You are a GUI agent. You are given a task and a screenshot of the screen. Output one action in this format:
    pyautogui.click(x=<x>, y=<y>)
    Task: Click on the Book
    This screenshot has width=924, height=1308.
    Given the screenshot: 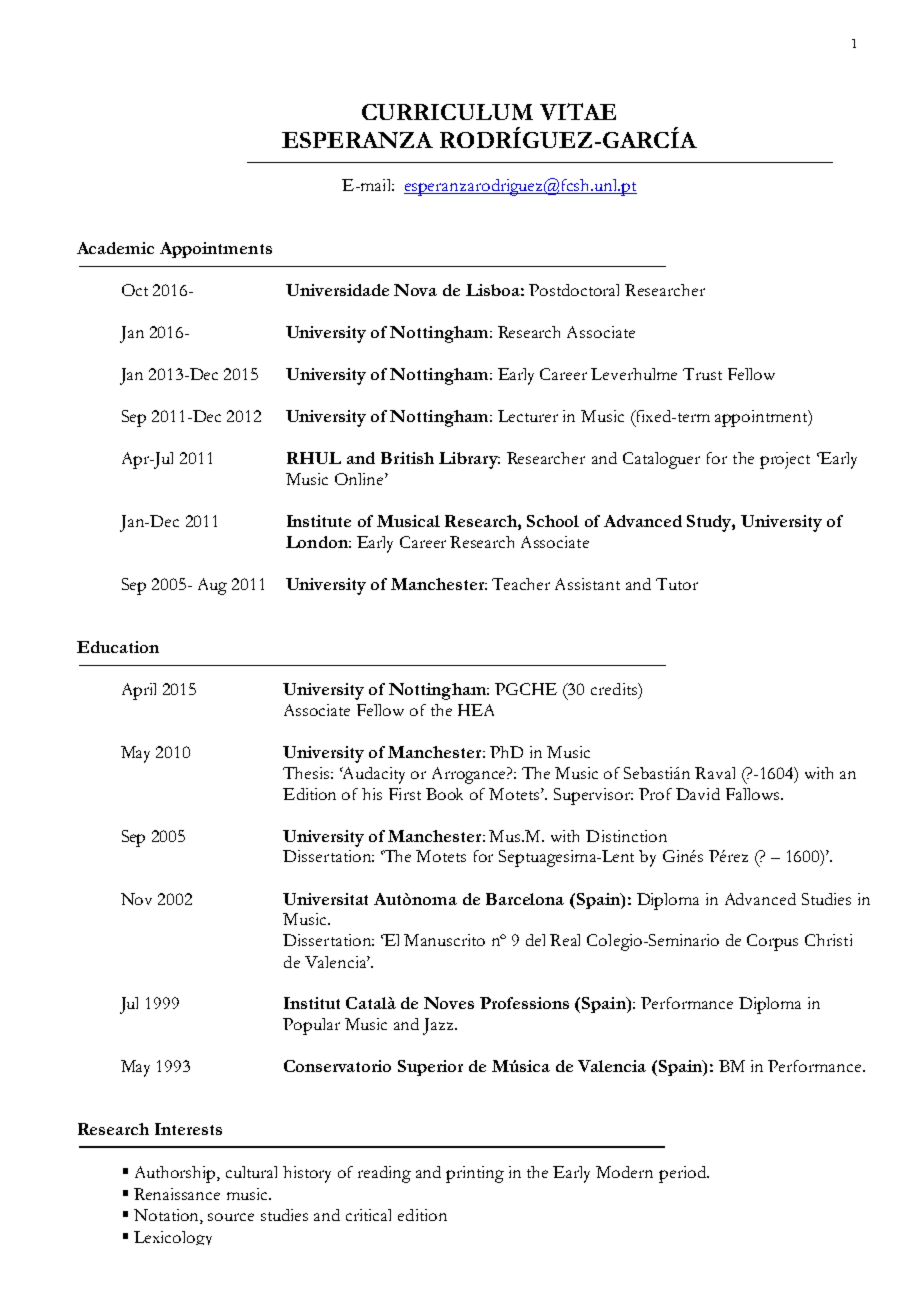 What is the action you would take?
    pyautogui.click(x=444, y=794)
